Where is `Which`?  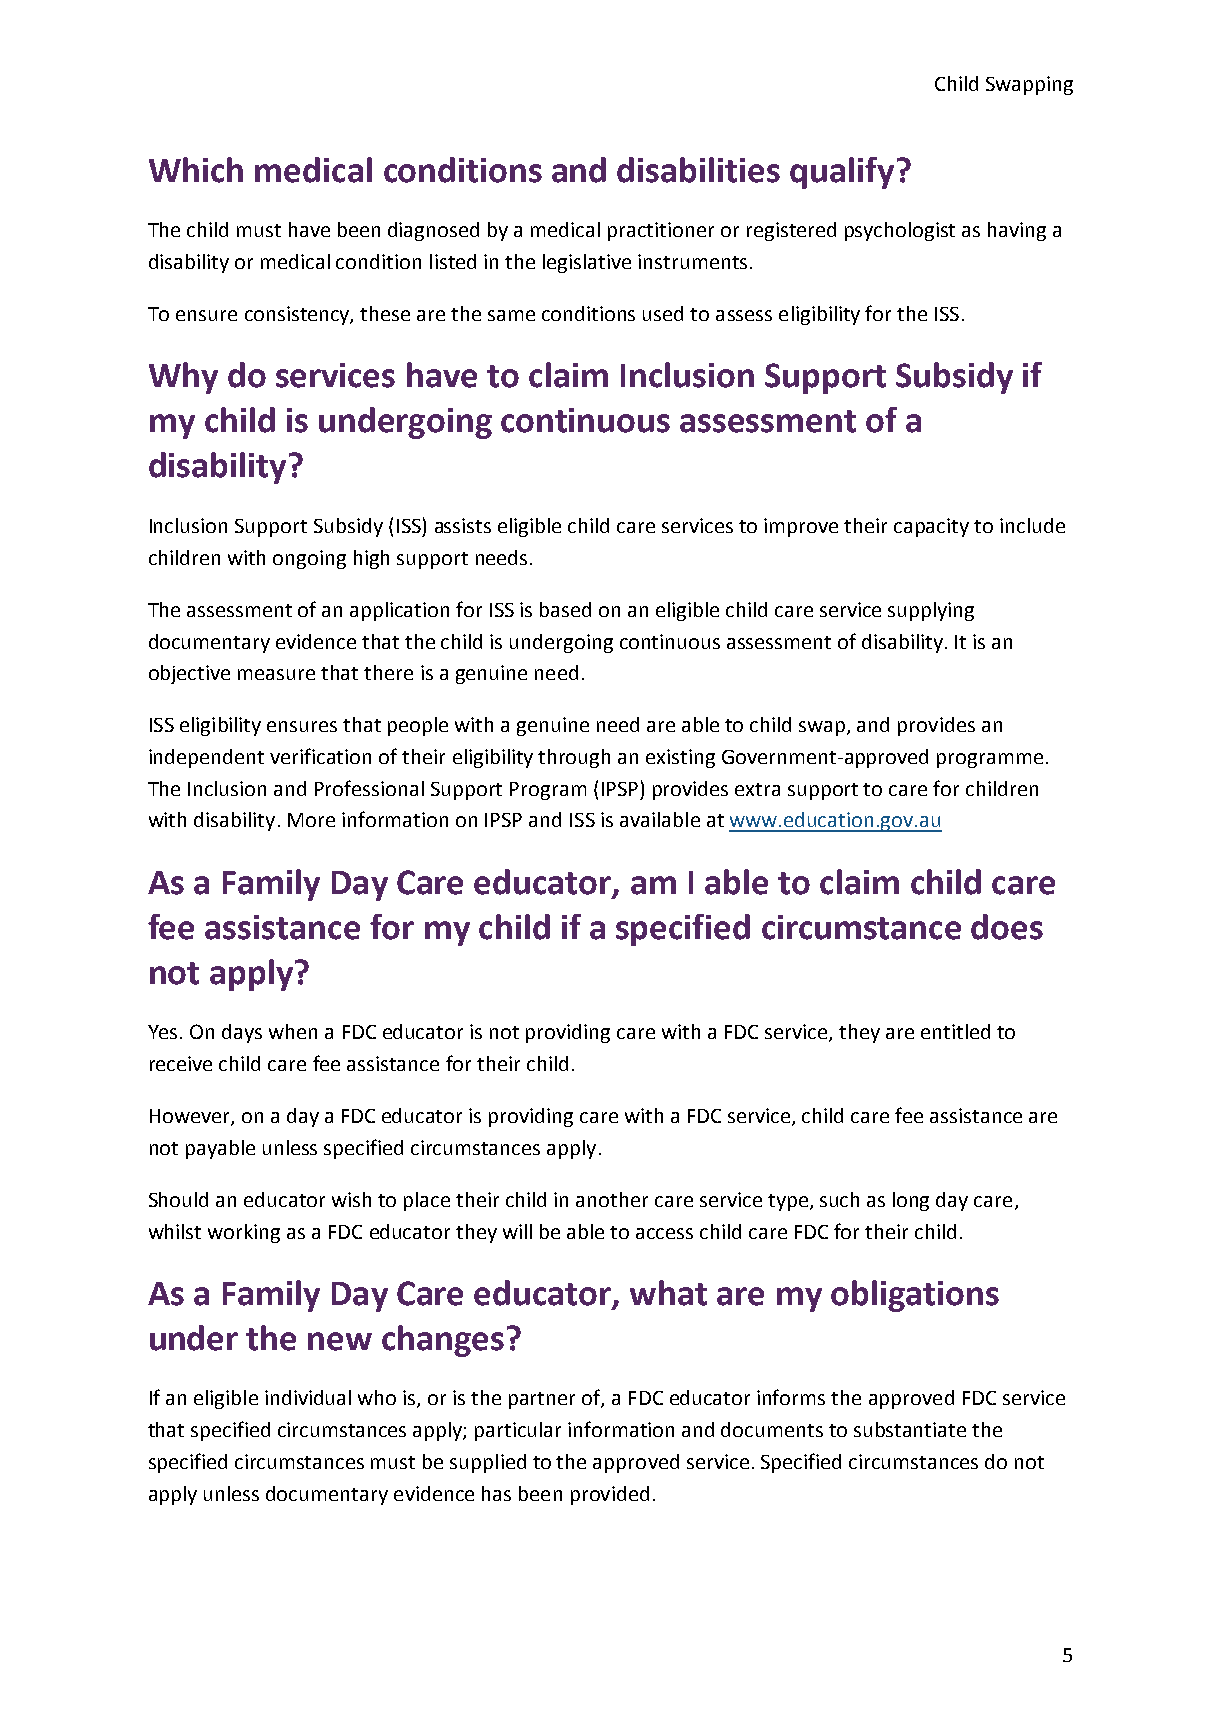 Which is located at coordinates (196, 170).
